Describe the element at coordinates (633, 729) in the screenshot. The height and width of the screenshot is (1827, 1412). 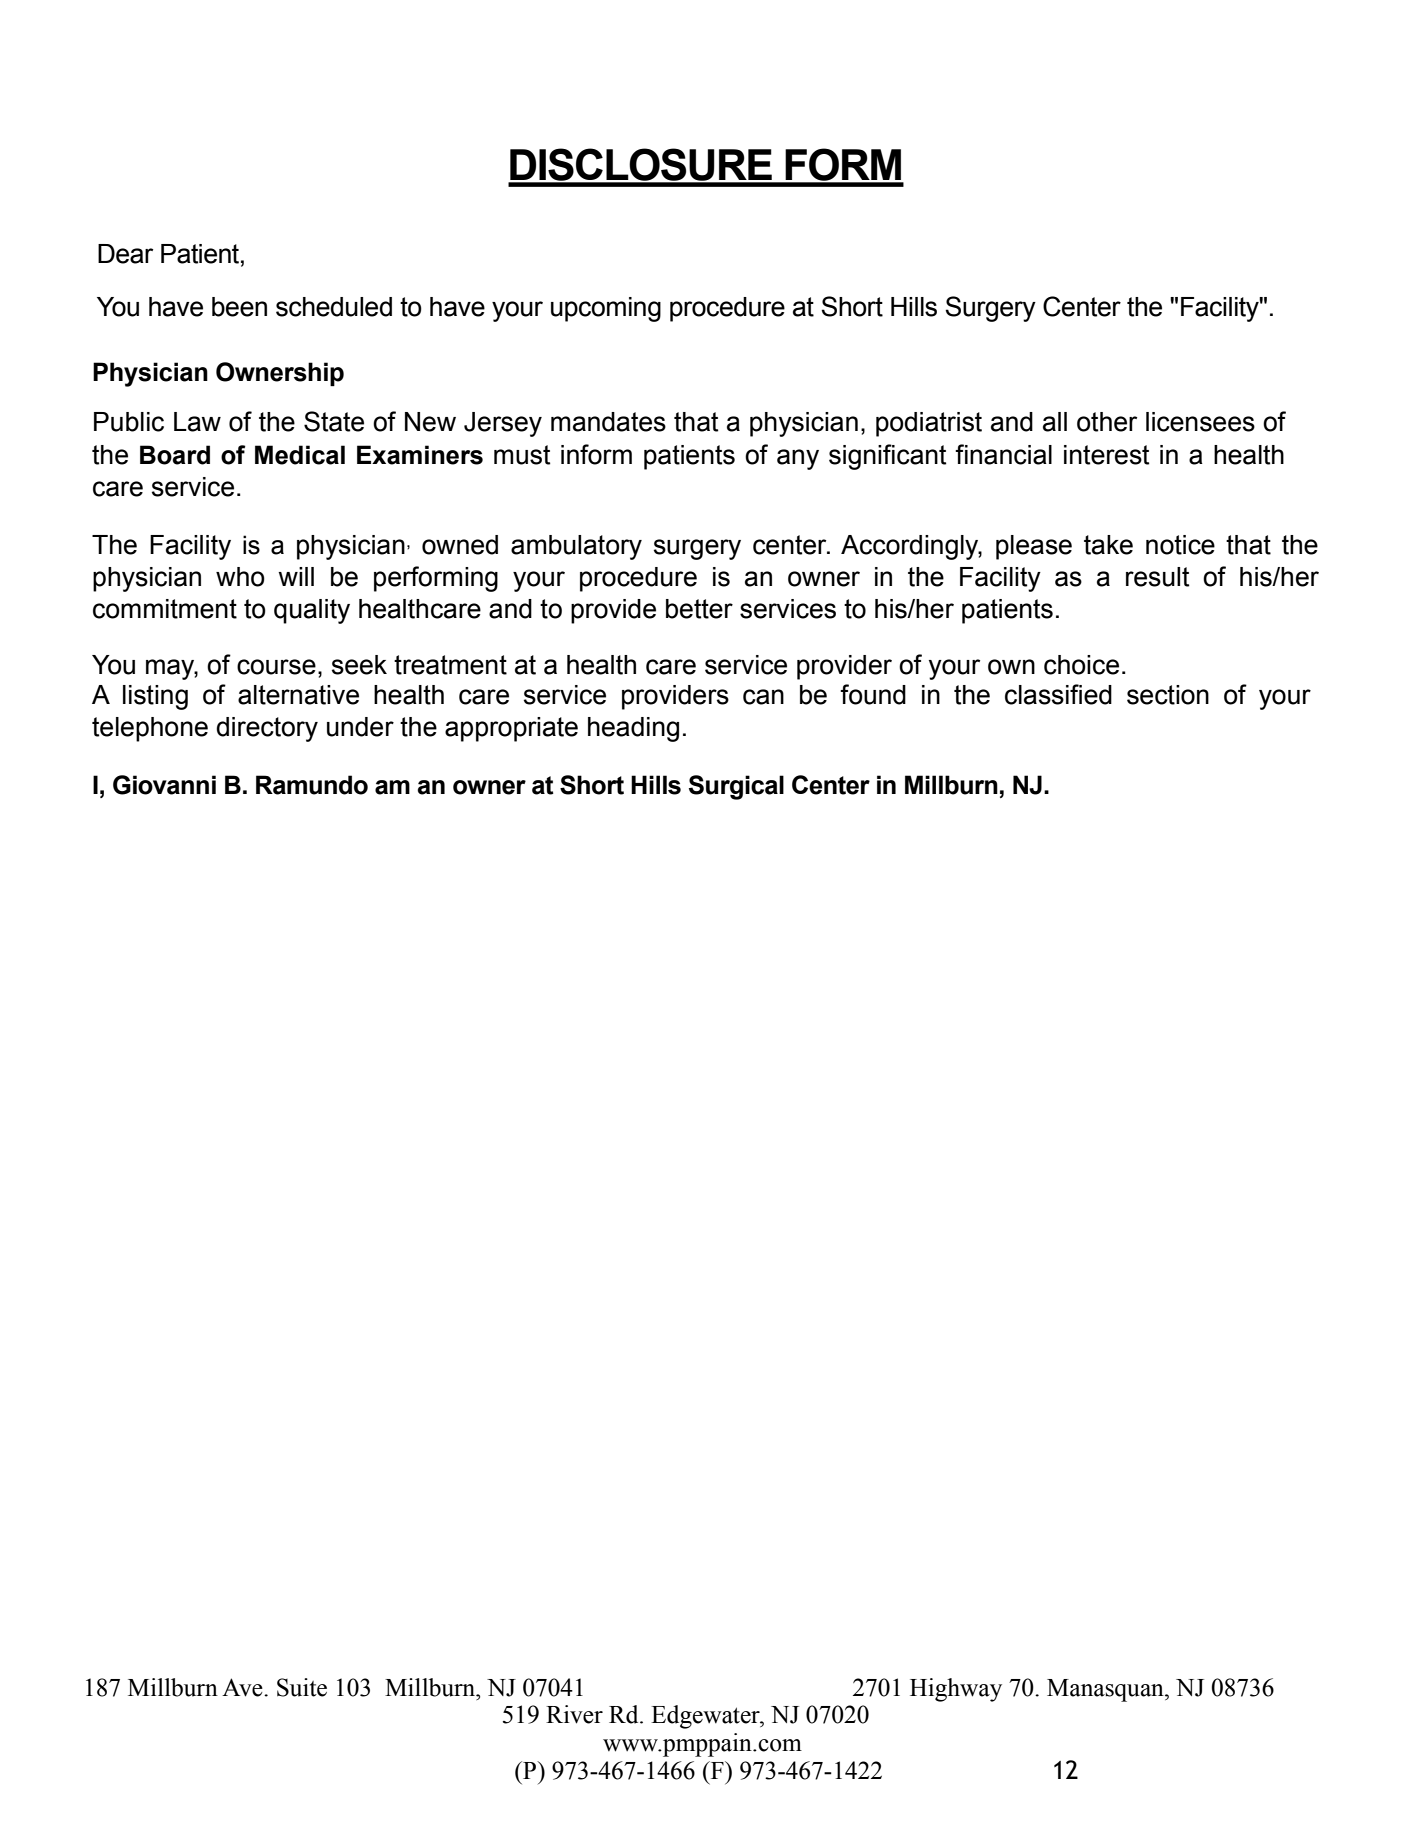
I see `heading` at that location.
